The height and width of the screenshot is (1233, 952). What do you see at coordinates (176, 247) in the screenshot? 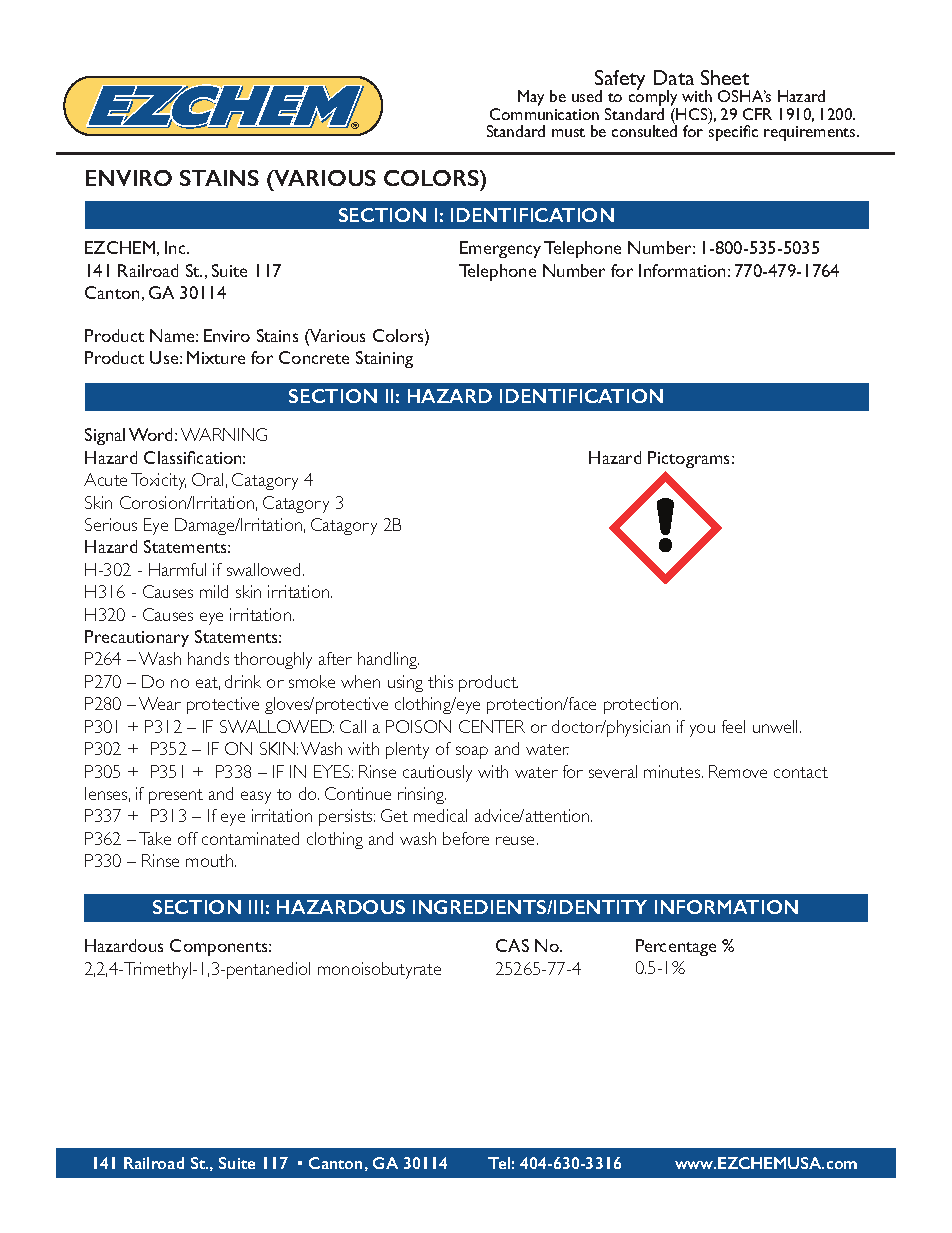
I see `Inc` at bounding box center [176, 247].
